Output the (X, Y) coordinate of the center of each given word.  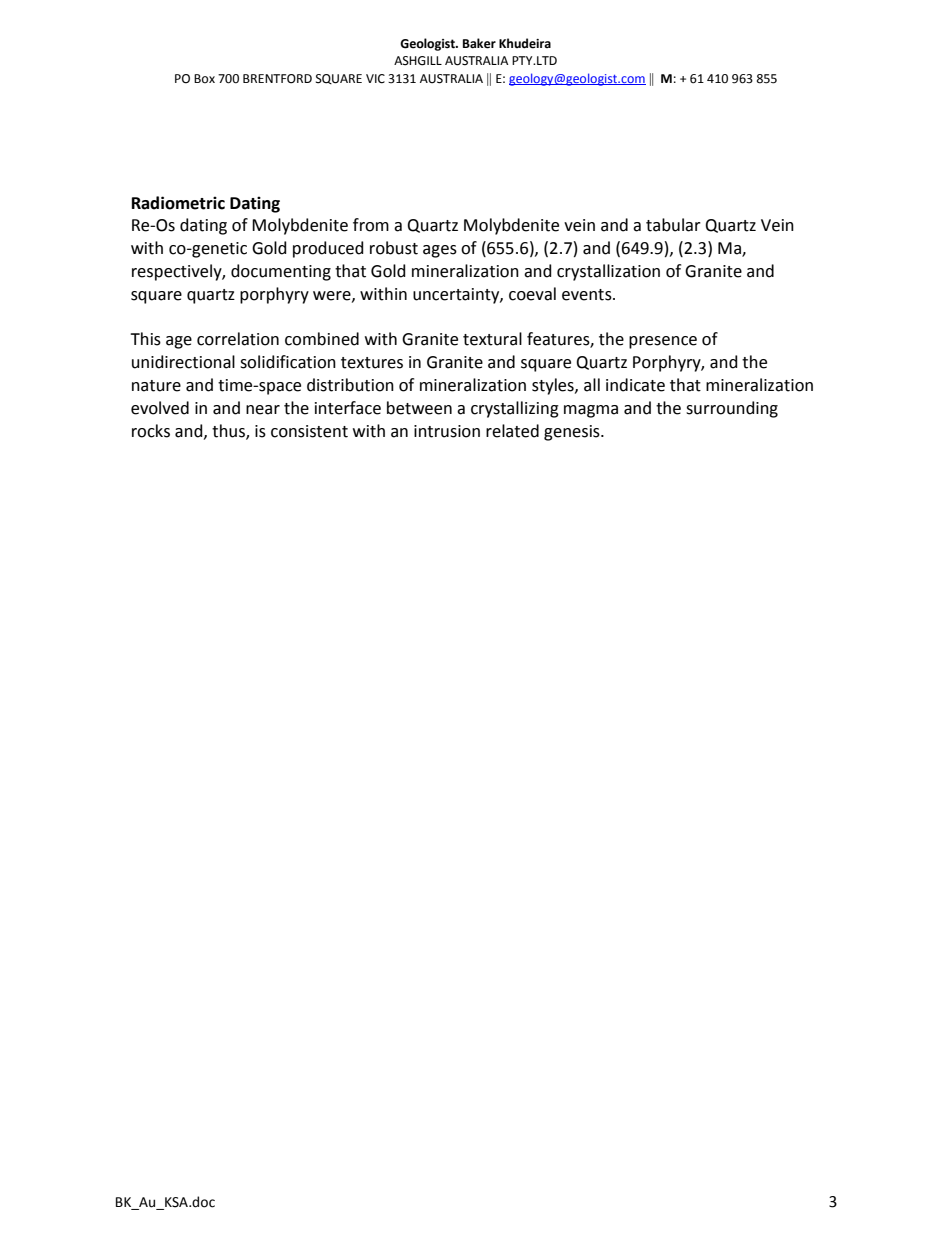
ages (440, 251)
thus (229, 431)
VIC (375, 79)
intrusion (447, 431)
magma (591, 411)
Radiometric (178, 203)
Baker (479, 43)
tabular (673, 225)
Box (204, 78)
